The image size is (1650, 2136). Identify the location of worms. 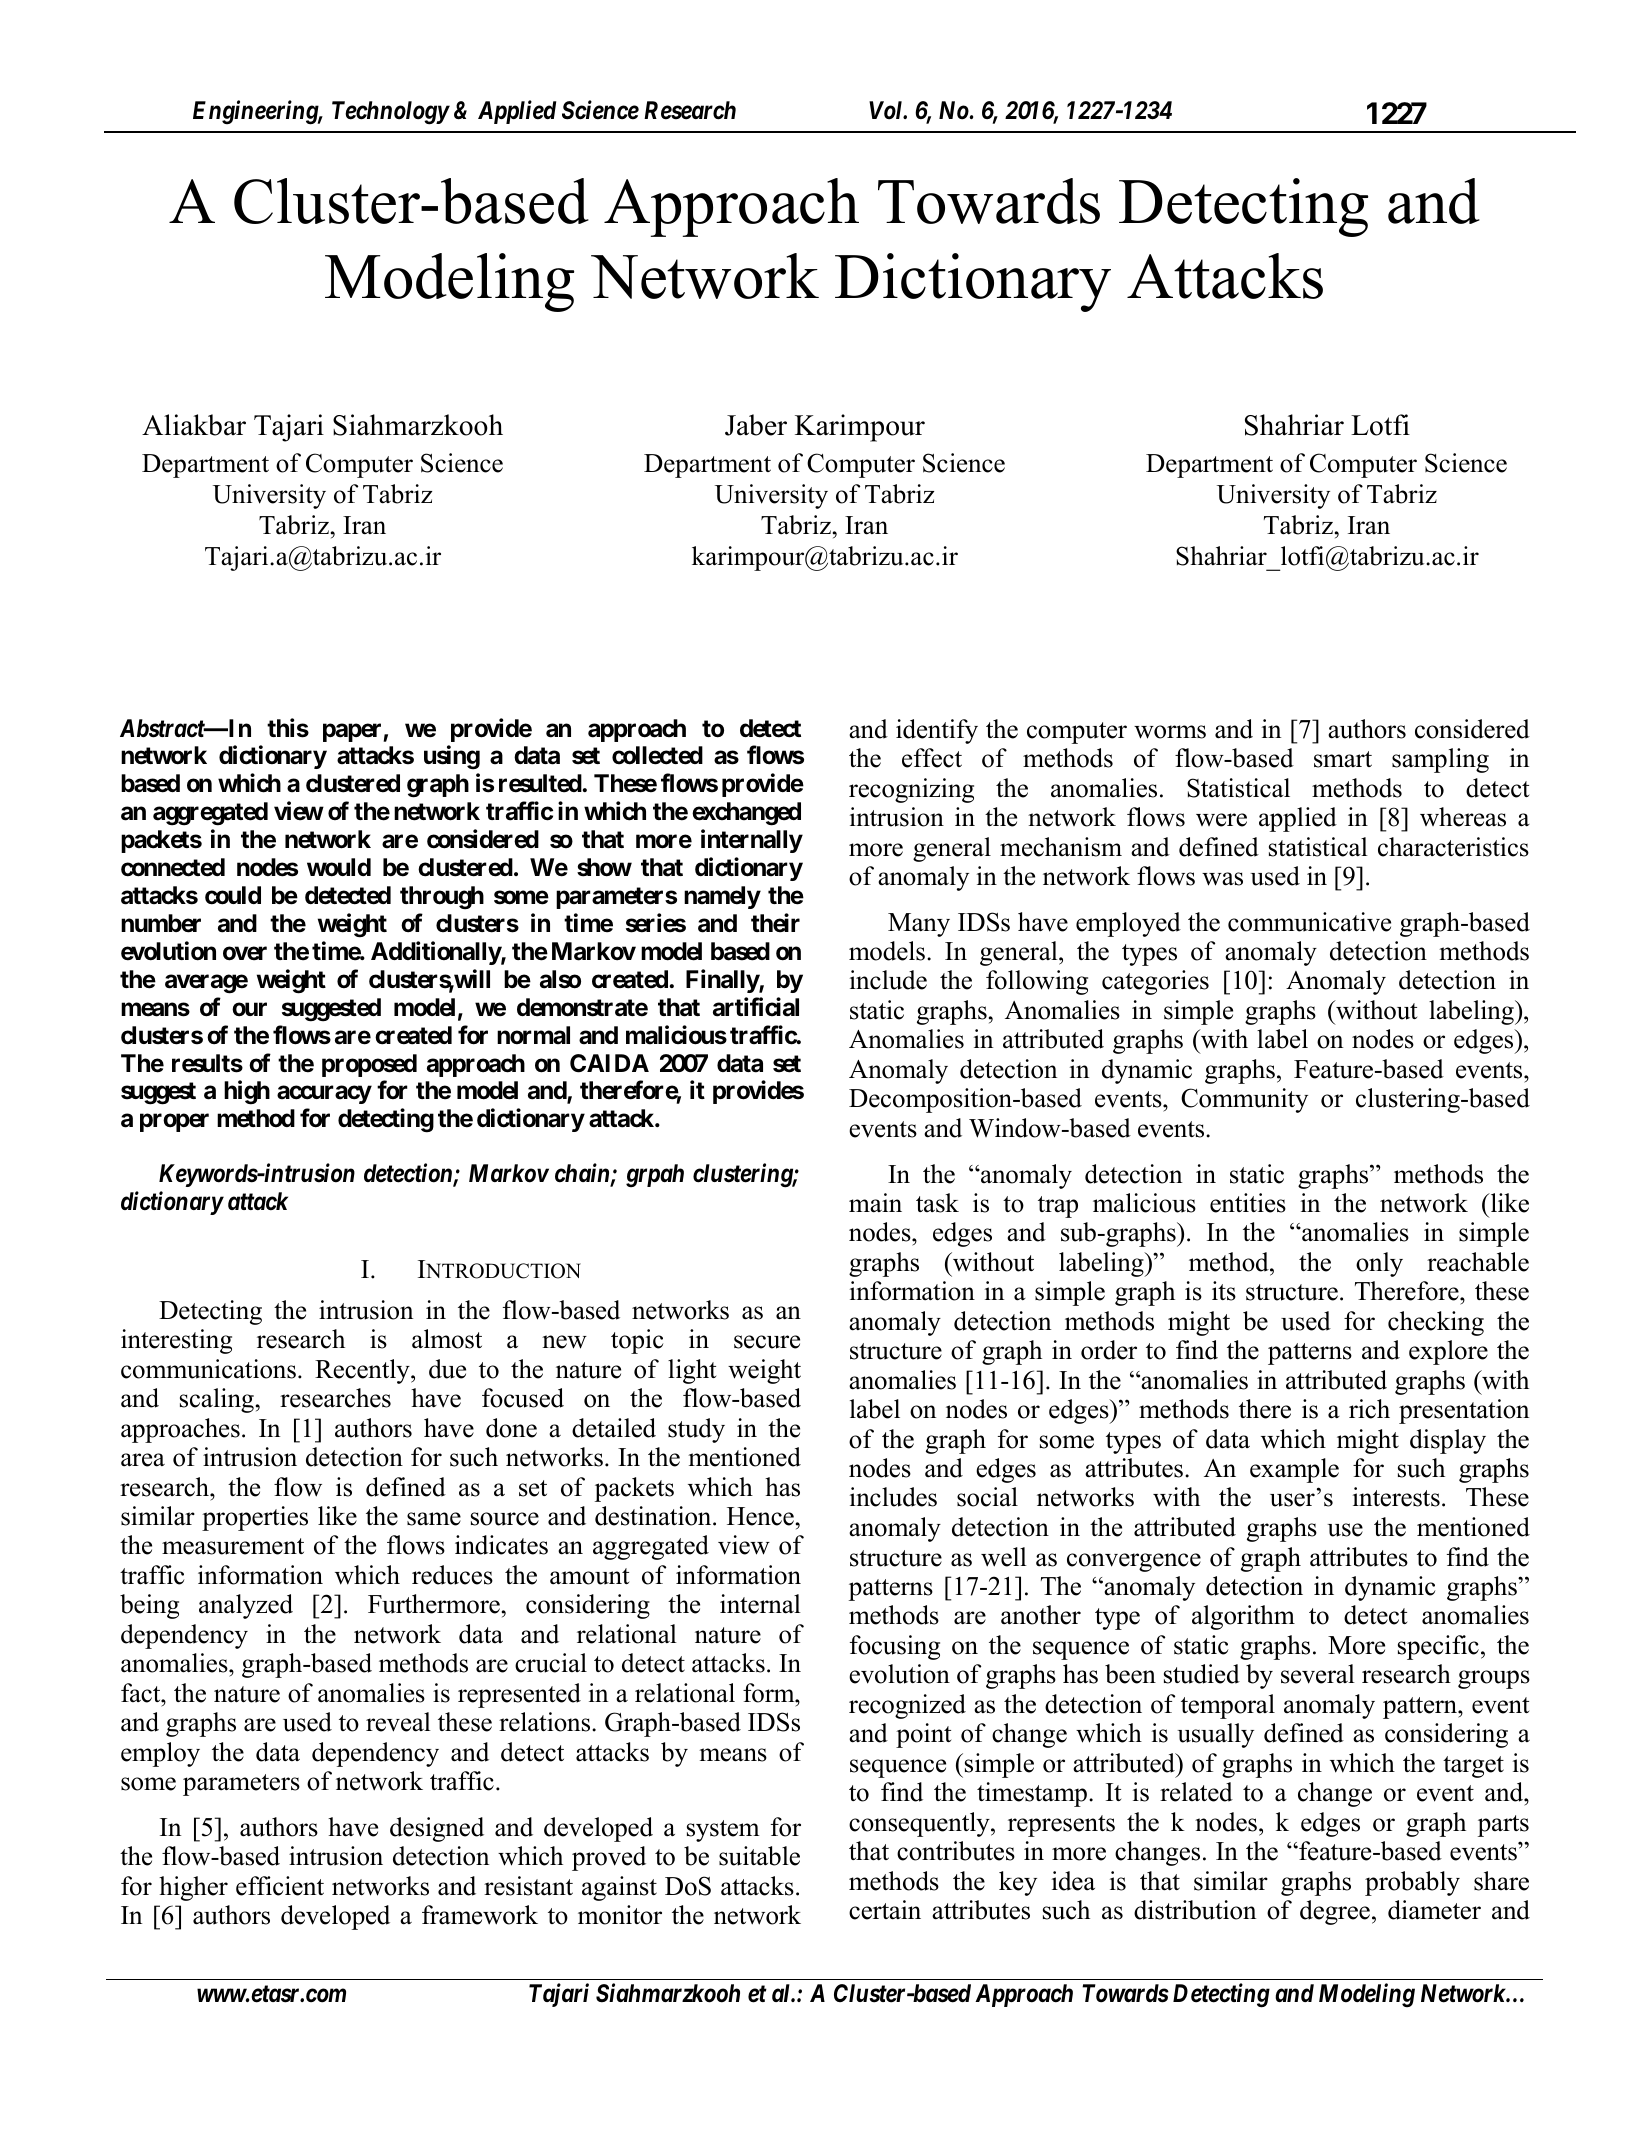
(1170, 732).
